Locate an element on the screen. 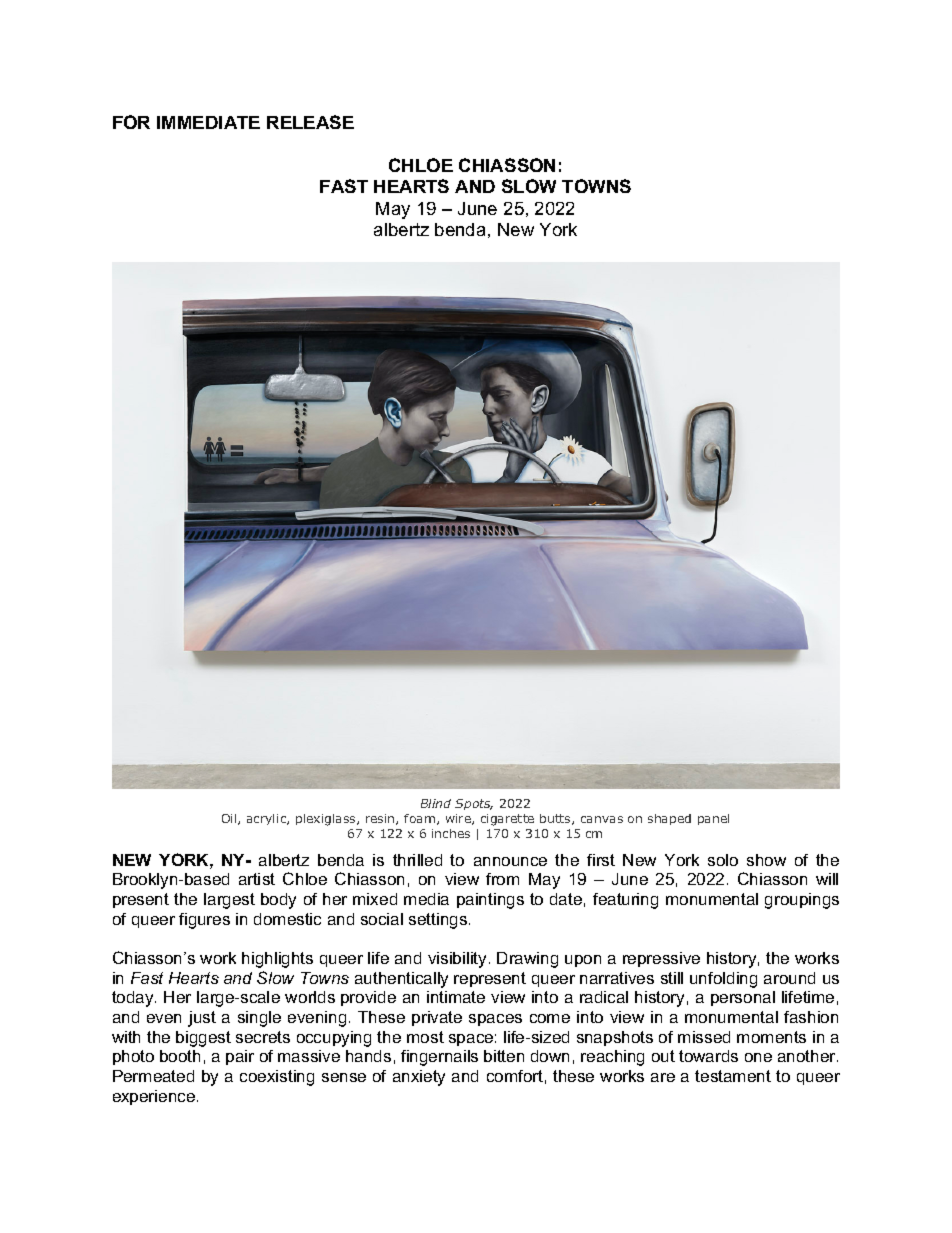  inches is located at coordinates (451, 833).
